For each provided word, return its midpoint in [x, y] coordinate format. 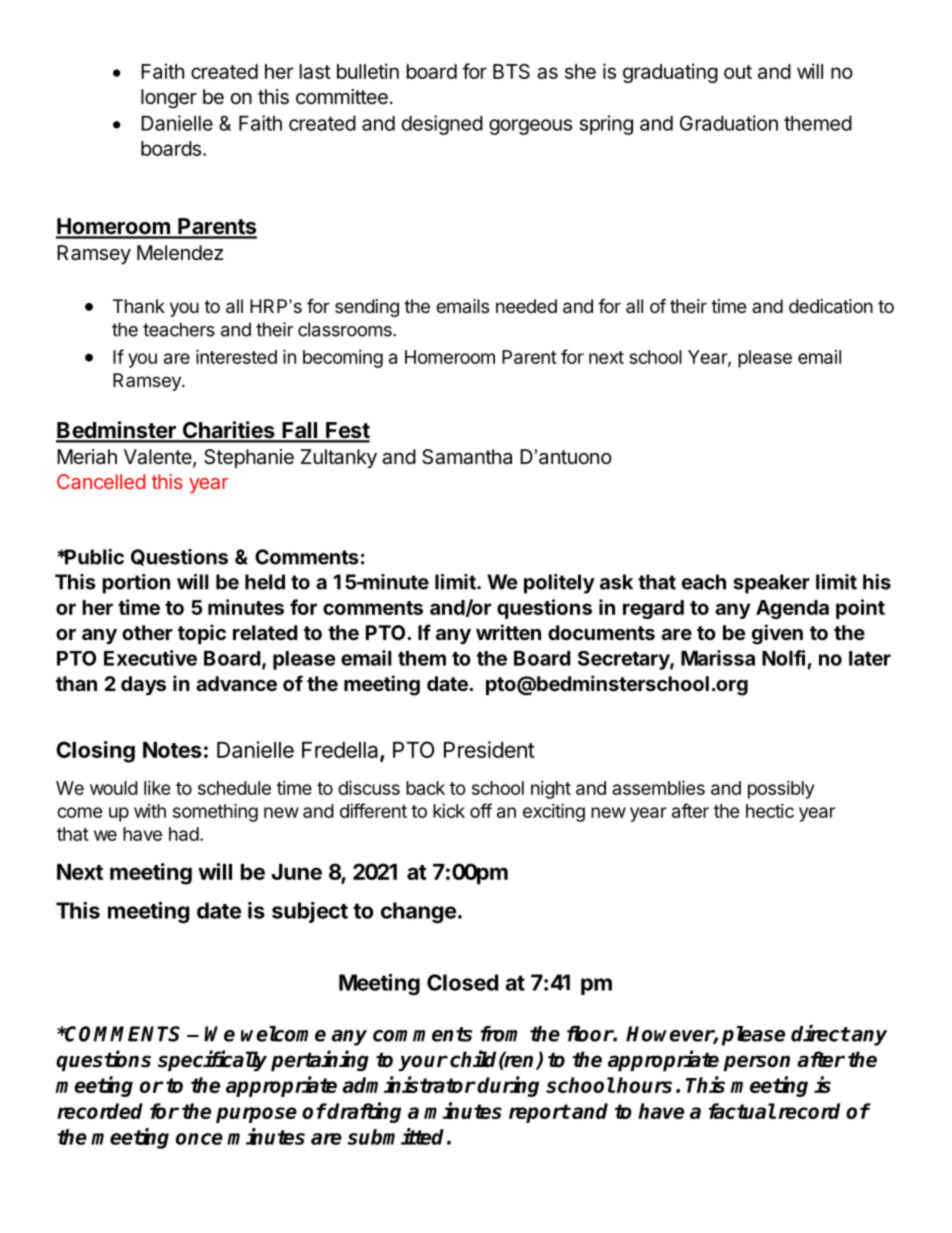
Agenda [792, 609]
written [508, 632]
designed [442, 125]
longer [169, 99]
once [199, 1139]
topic [202, 634]
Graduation [729, 123]
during [508, 1086]
